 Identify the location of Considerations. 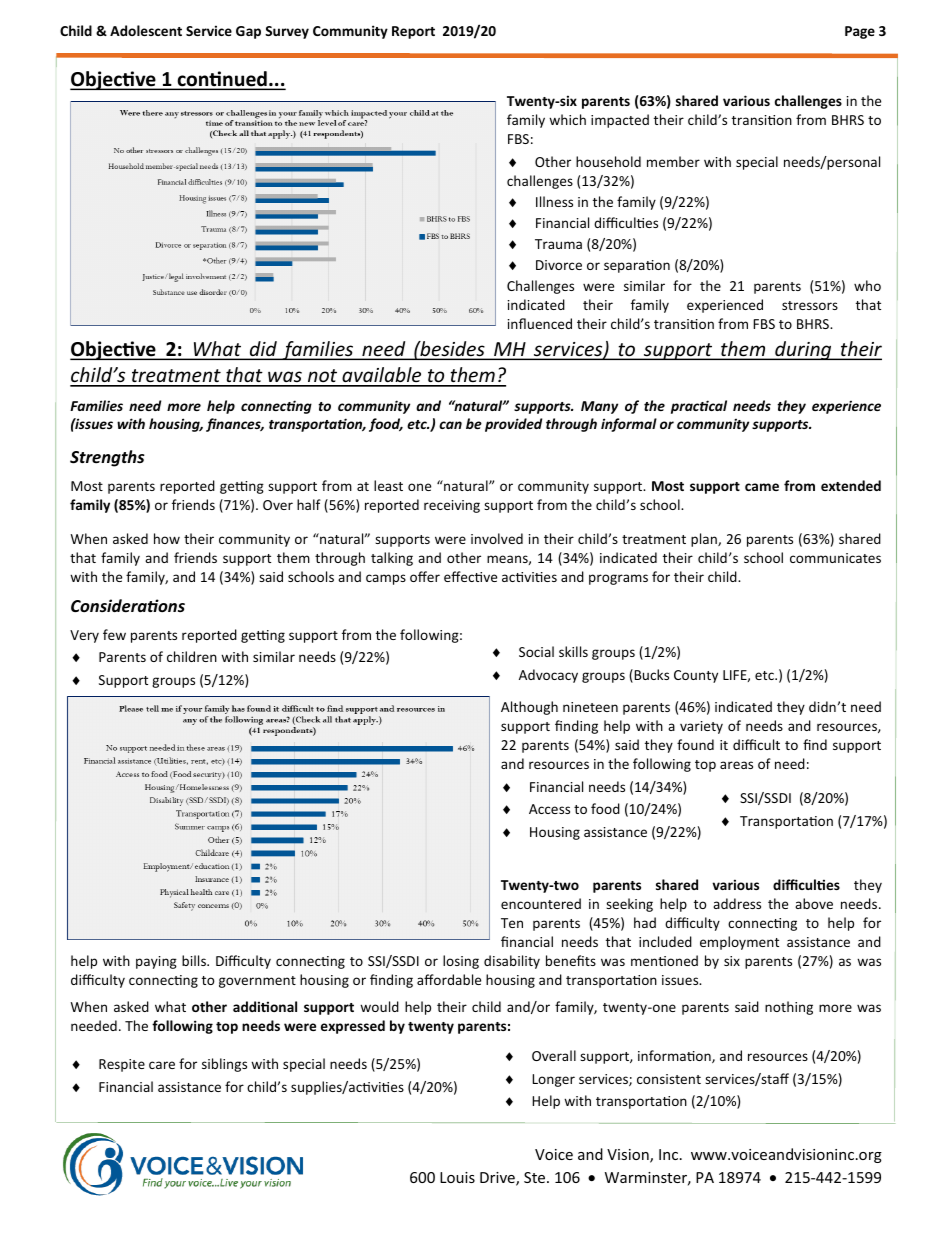
(128, 606).
